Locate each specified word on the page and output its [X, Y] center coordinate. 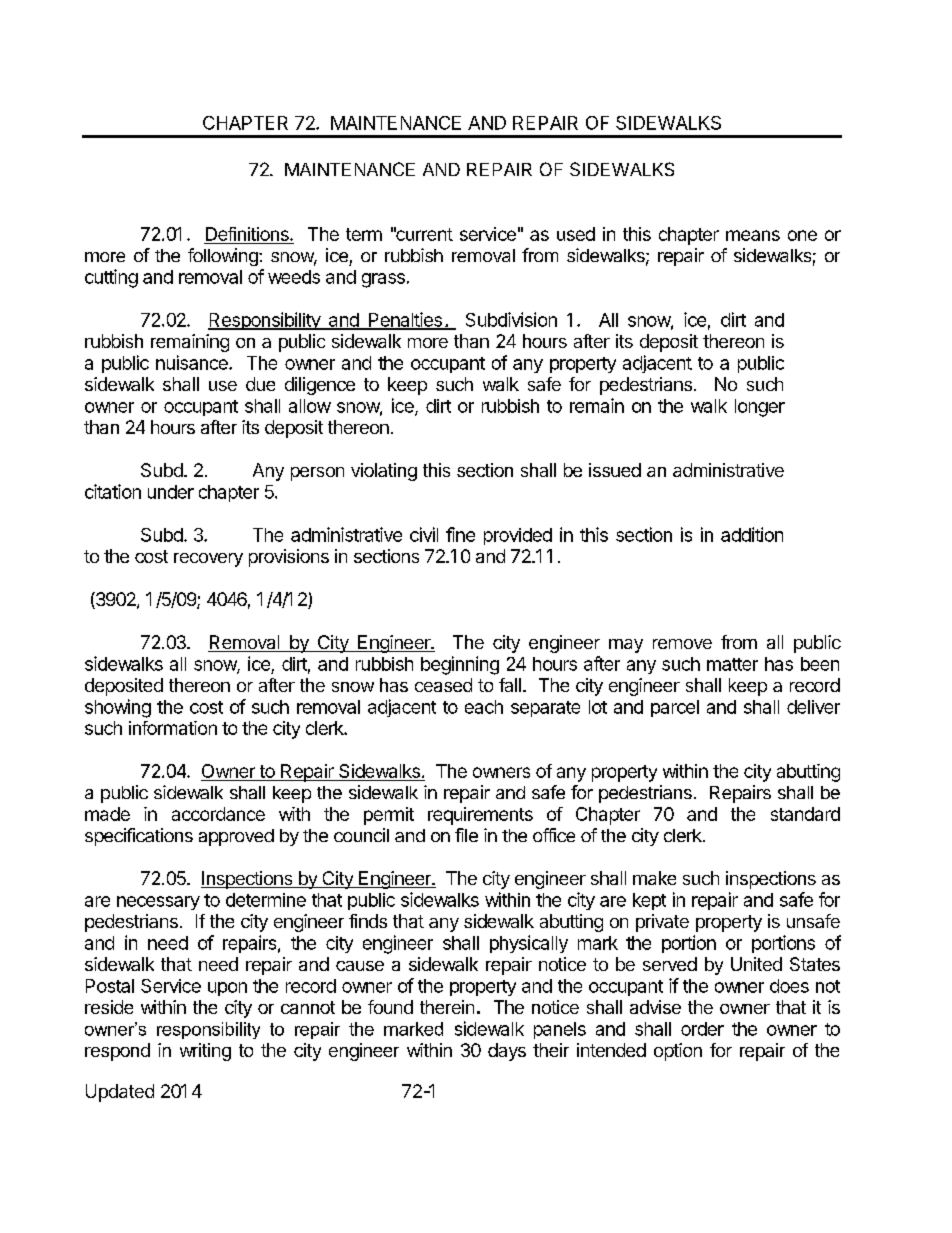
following [224, 257]
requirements [480, 816]
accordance [218, 814]
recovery [208, 560]
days [507, 1052]
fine [460, 534]
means [753, 235]
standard [805, 814]
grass [383, 280]
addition [752, 534]
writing [205, 1052]
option [678, 1052]
